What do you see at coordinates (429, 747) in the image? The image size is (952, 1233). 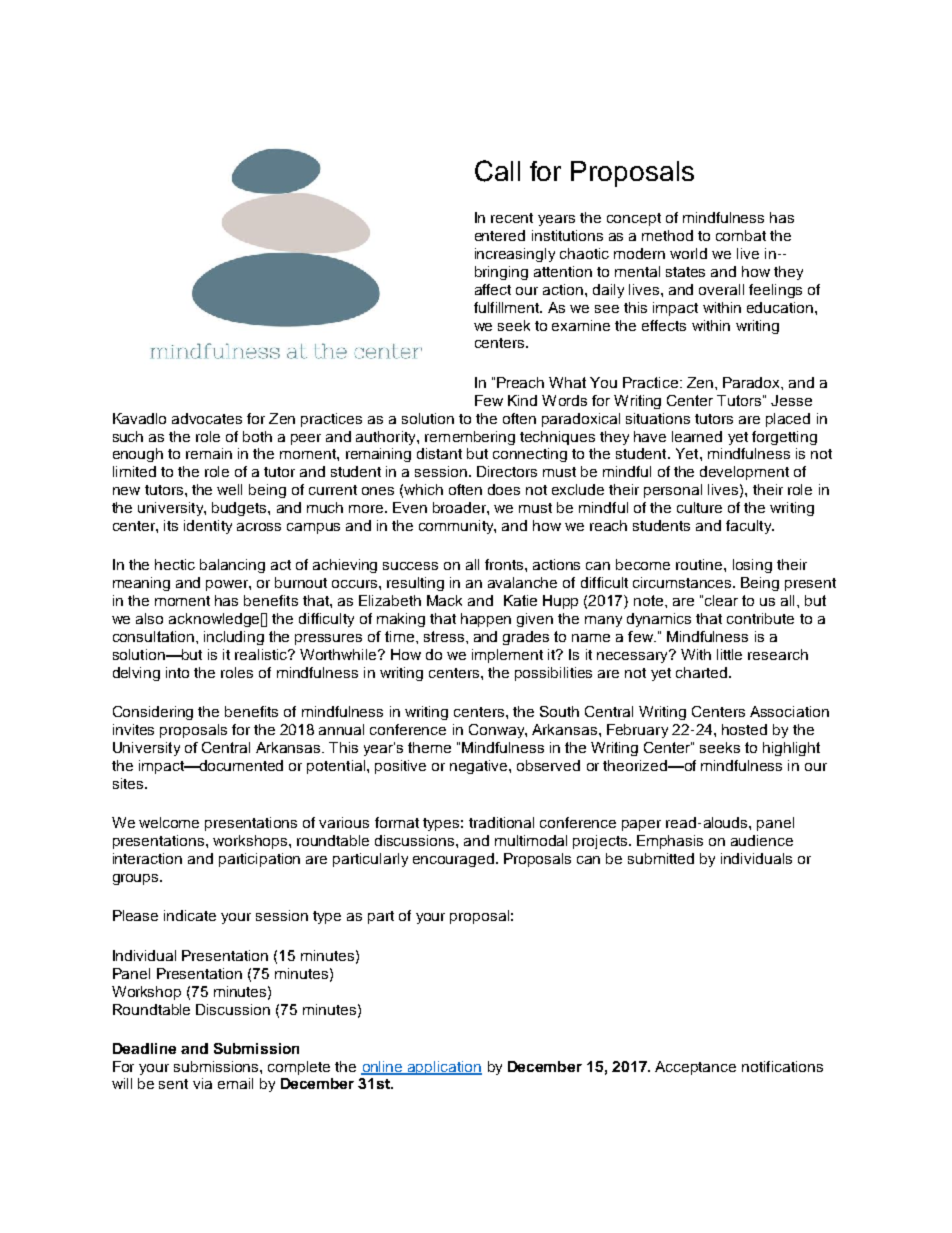 I see `theme` at bounding box center [429, 747].
